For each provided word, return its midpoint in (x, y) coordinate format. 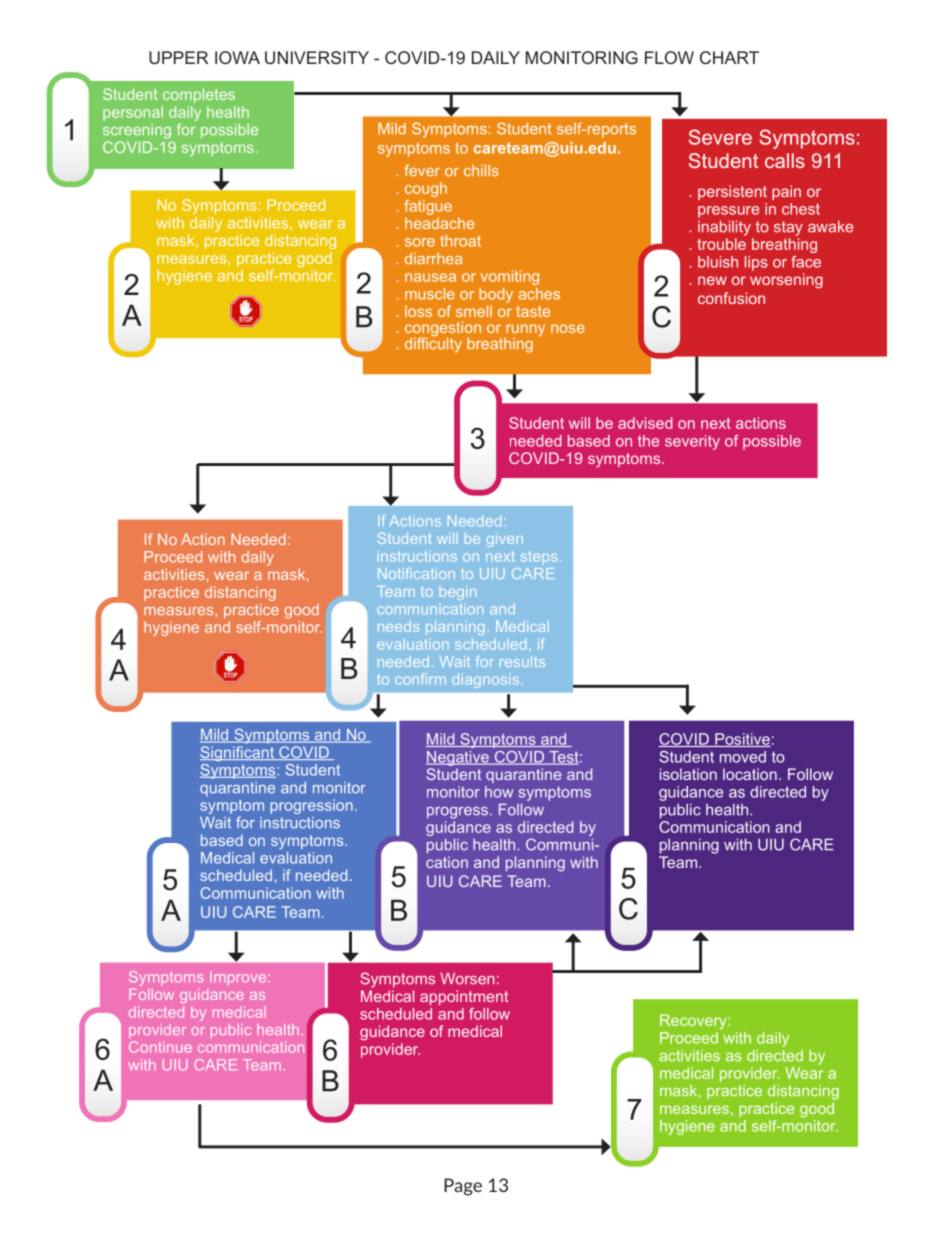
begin (458, 593)
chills (481, 171)
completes (199, 95)
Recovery (694, 1021)
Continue (160, 1047)
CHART (729, 57)
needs (398, 626)
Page (463, 1187)
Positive (742, 740)
